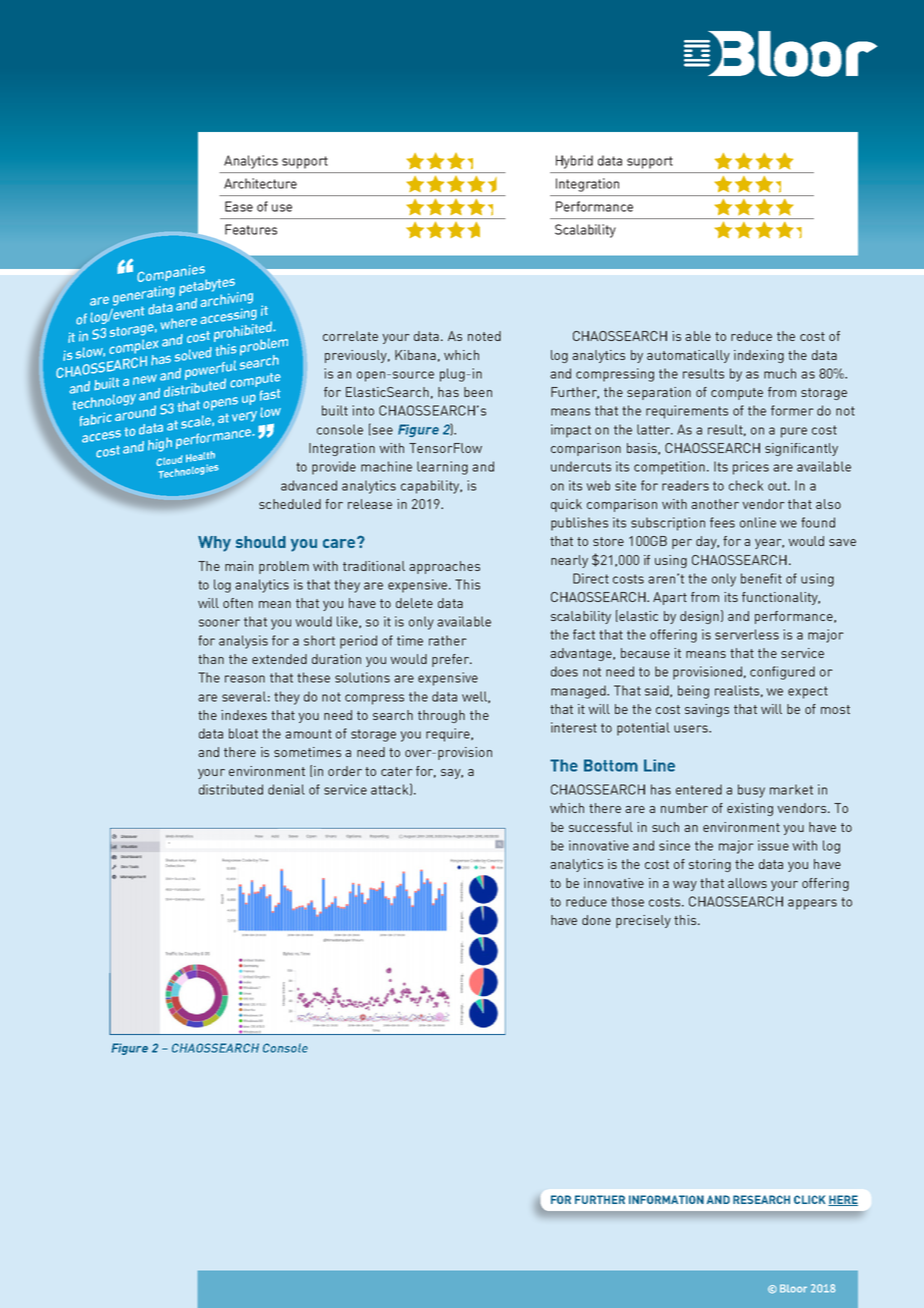 The image size is (924, 1308). What do you see at coordinates (809, 1199) in the screenshot?
I see `CLICK` at bounding box center [809, 1199].
